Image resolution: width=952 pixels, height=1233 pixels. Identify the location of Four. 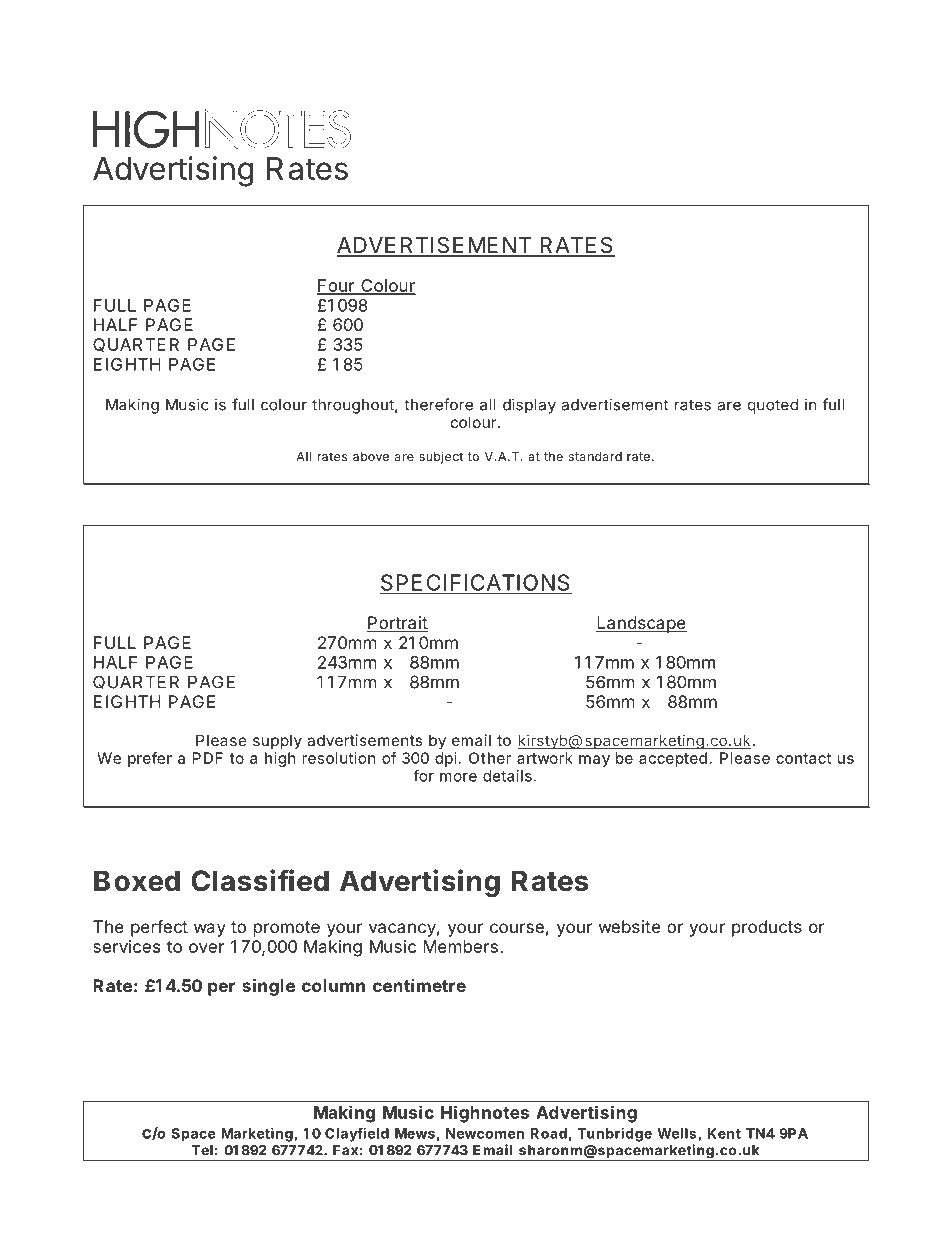
(337, 286).
